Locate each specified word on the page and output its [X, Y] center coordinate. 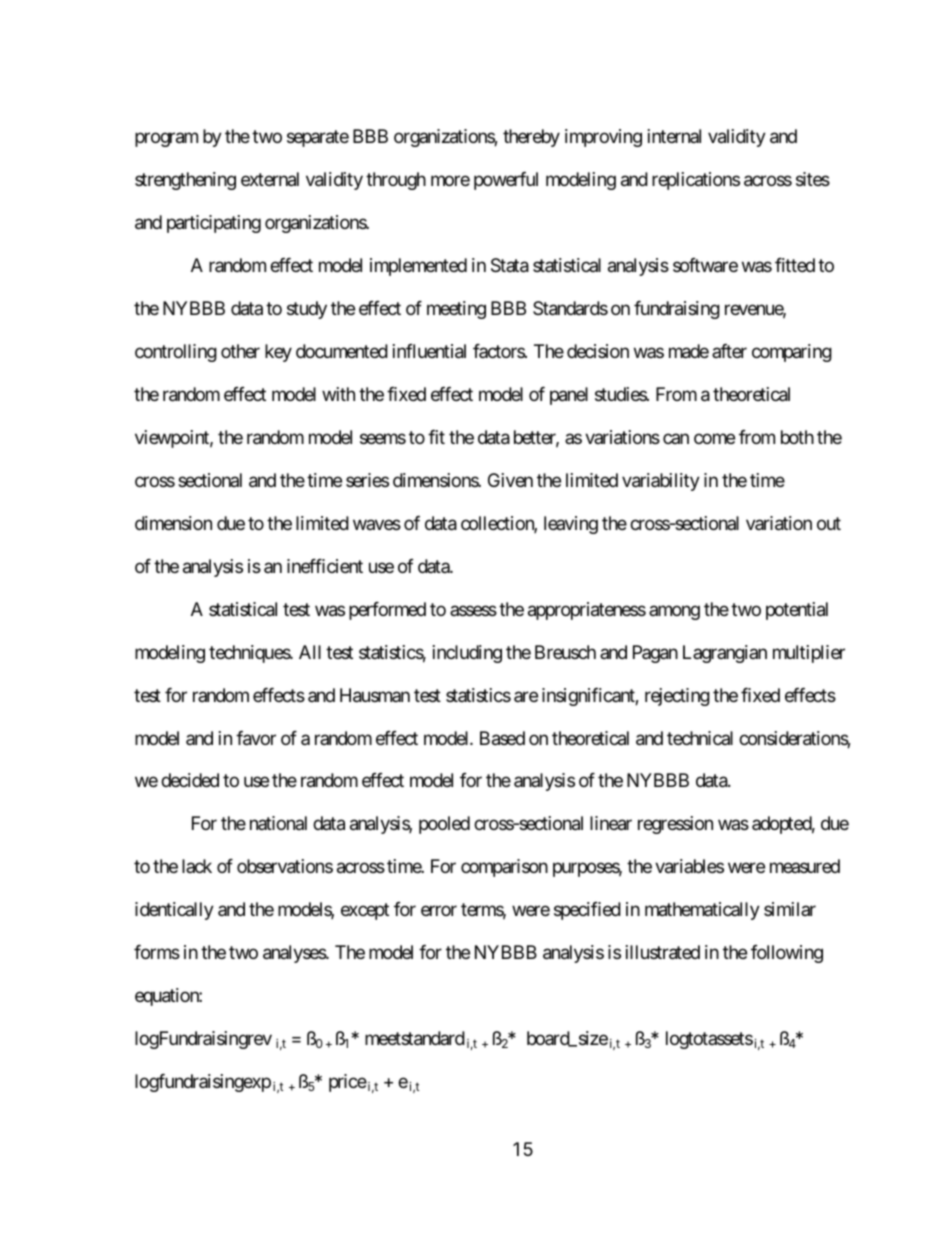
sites [813, 179]
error [439, 911]
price [348, 1083]
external [270, 179]
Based [502, 738]
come [714, 438]
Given [510, 480]
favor [256, 738]
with [338, 394]
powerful [506, 181]
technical [700, 738]
